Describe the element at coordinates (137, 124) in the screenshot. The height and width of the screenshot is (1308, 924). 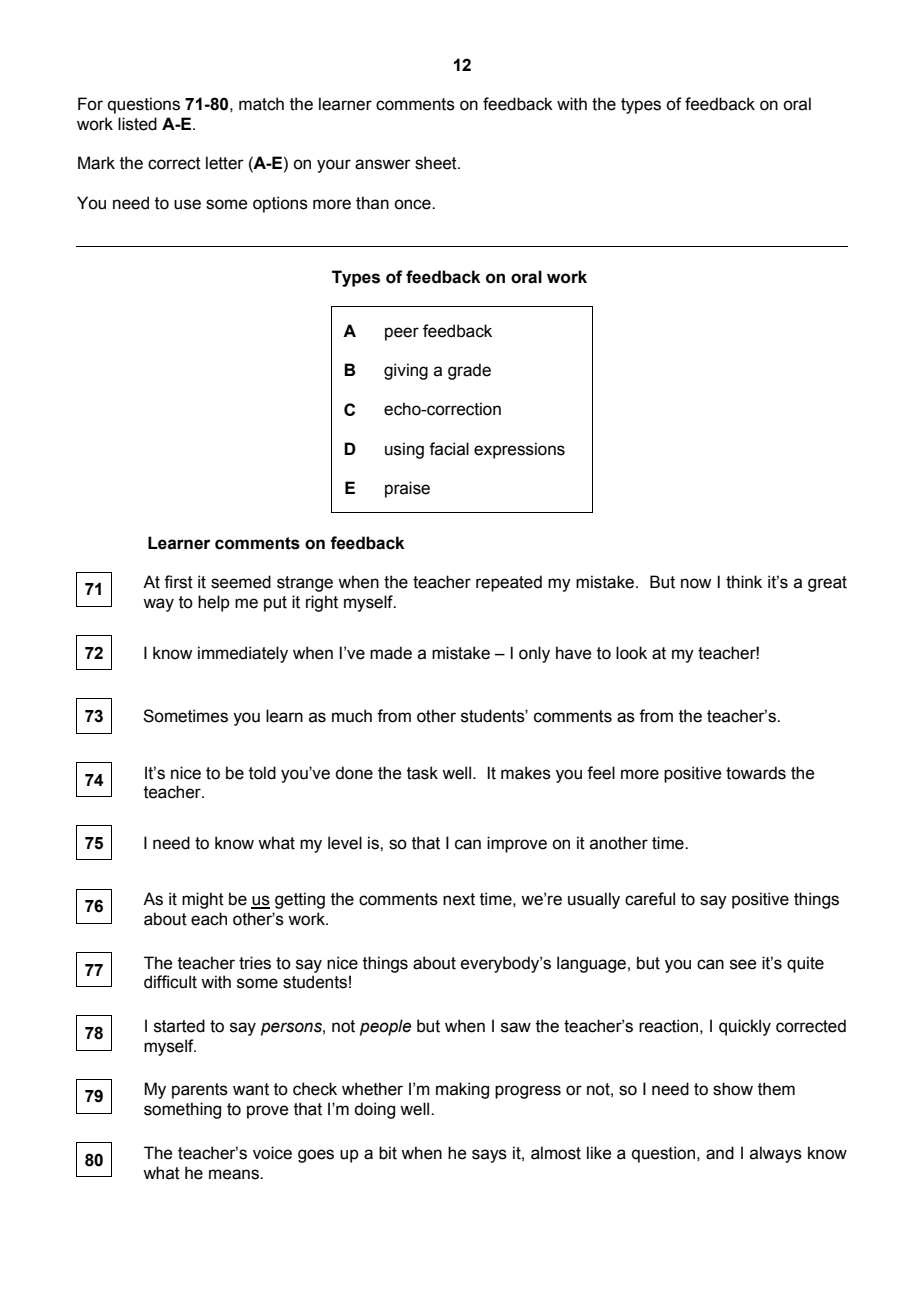
I see `listed` at that location.
